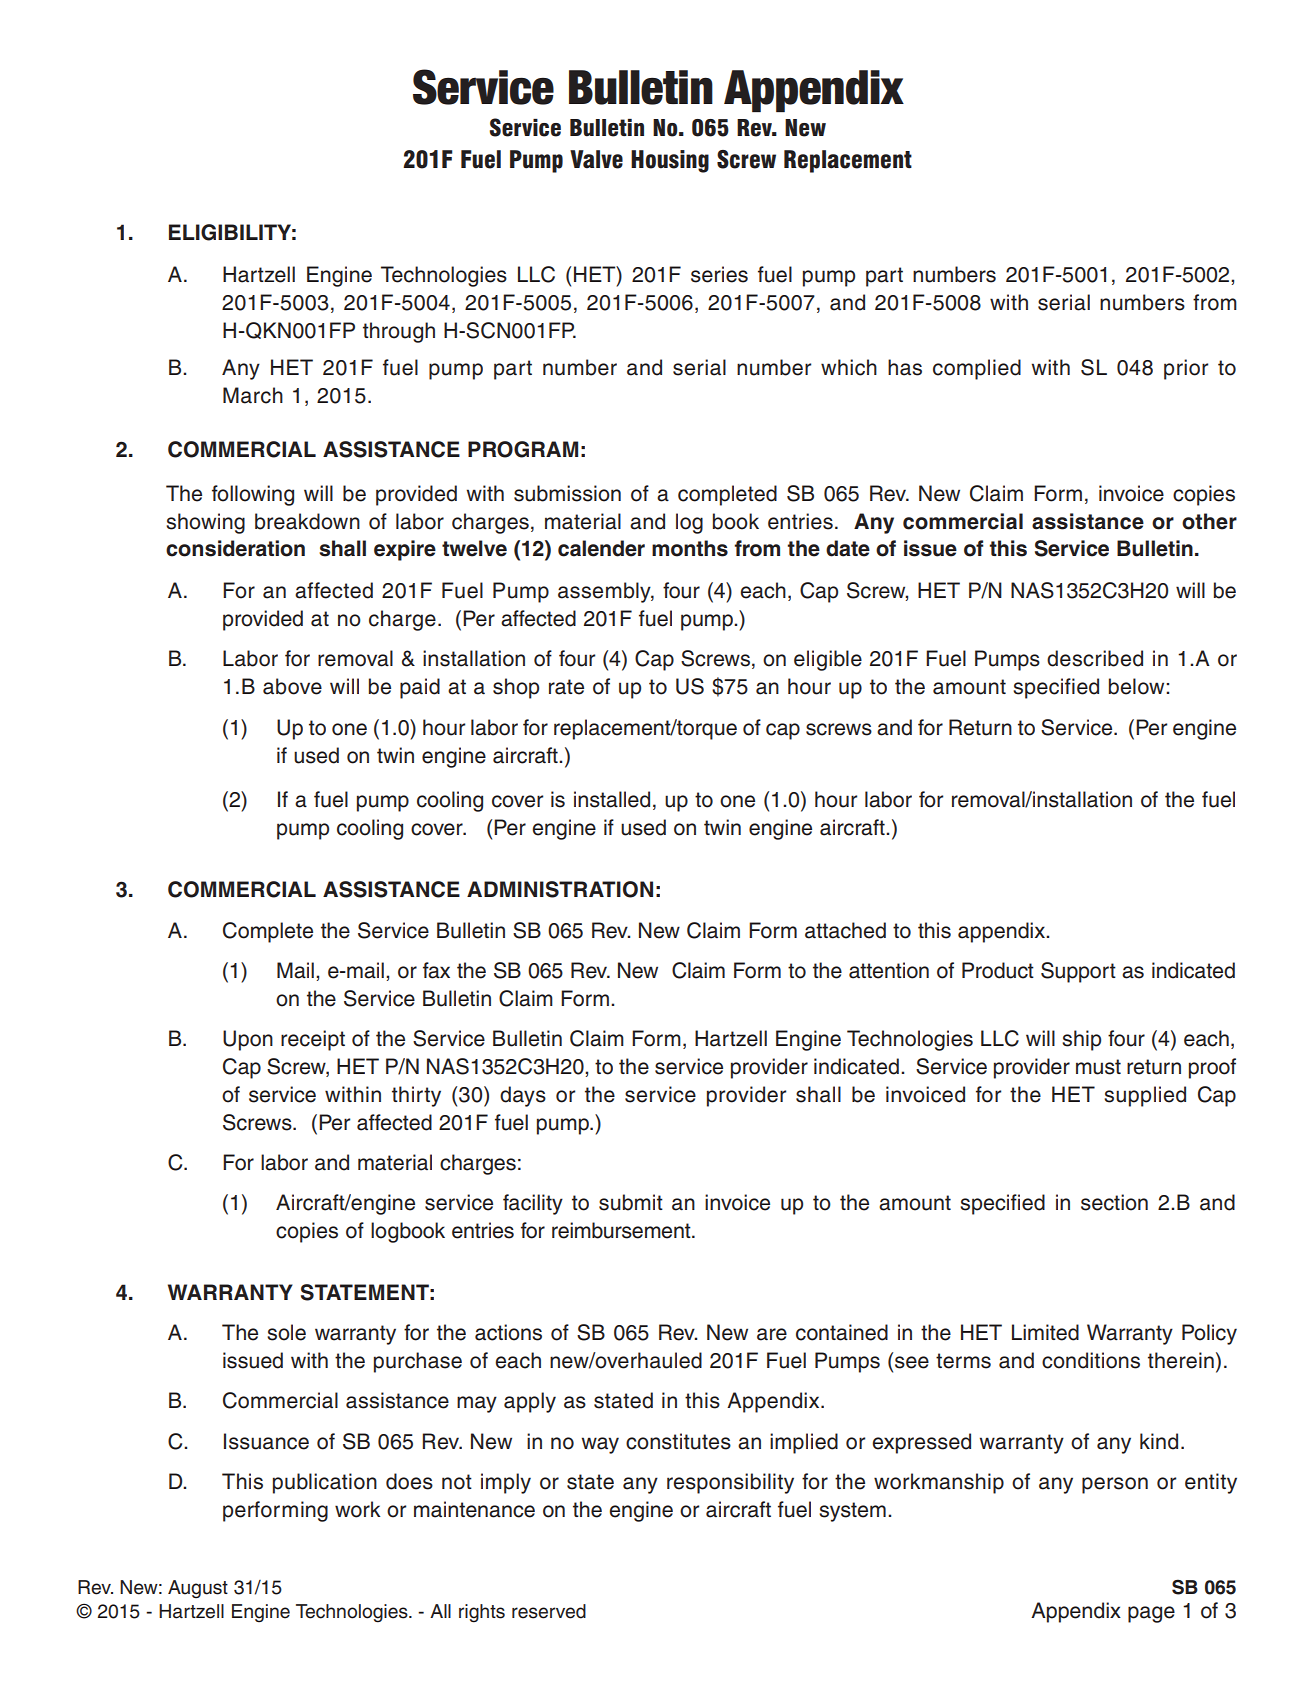  I want to click on other, so click(1209, 521).
